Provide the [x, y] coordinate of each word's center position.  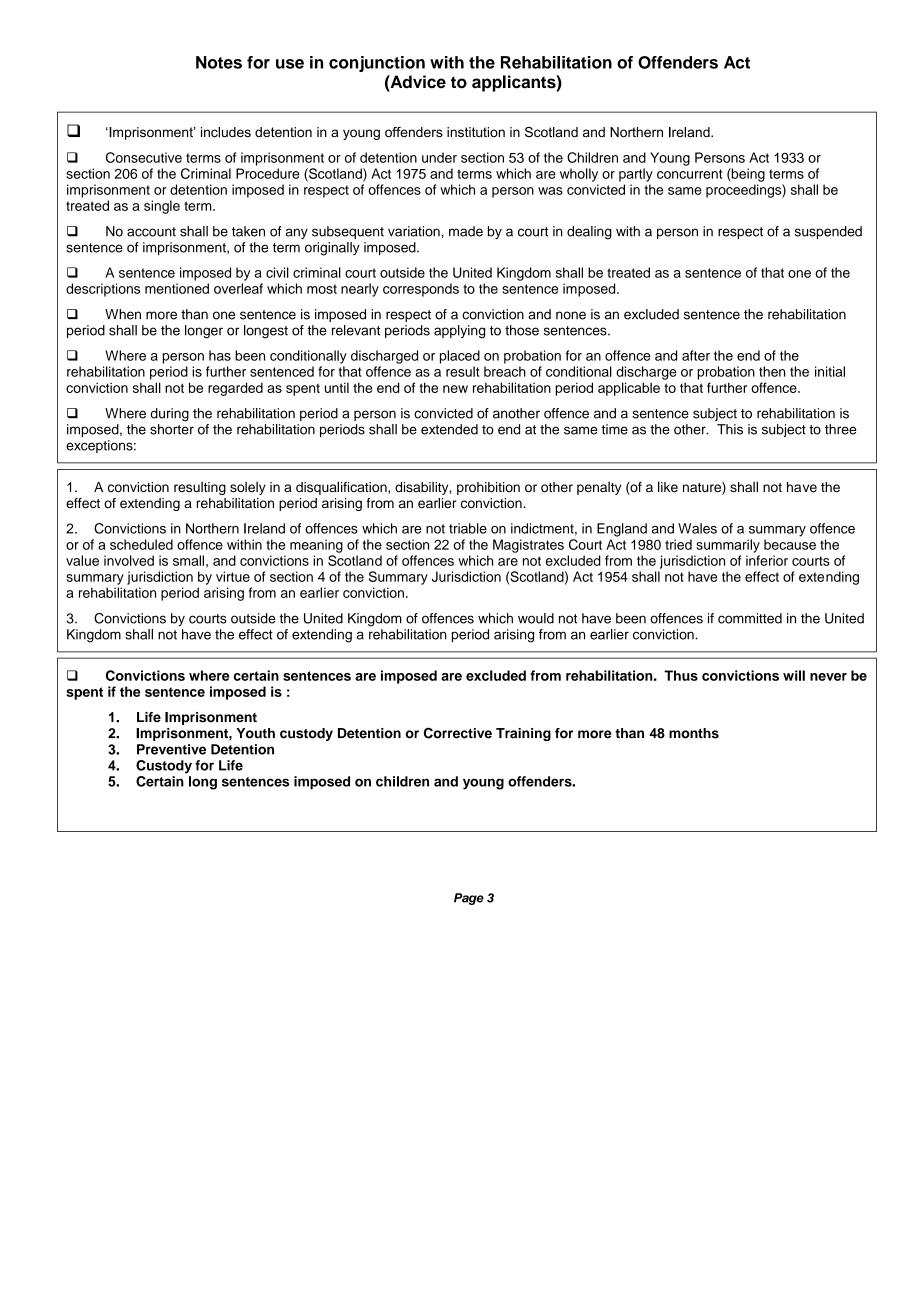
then [772, 371]
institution [476, 132]
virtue [233, 576]
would [536, 618]
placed [460, 357]
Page [469, 899]
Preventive [171, 749]
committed [750, 618]
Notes [219, 62]
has [220, 355]
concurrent [689, 174]
